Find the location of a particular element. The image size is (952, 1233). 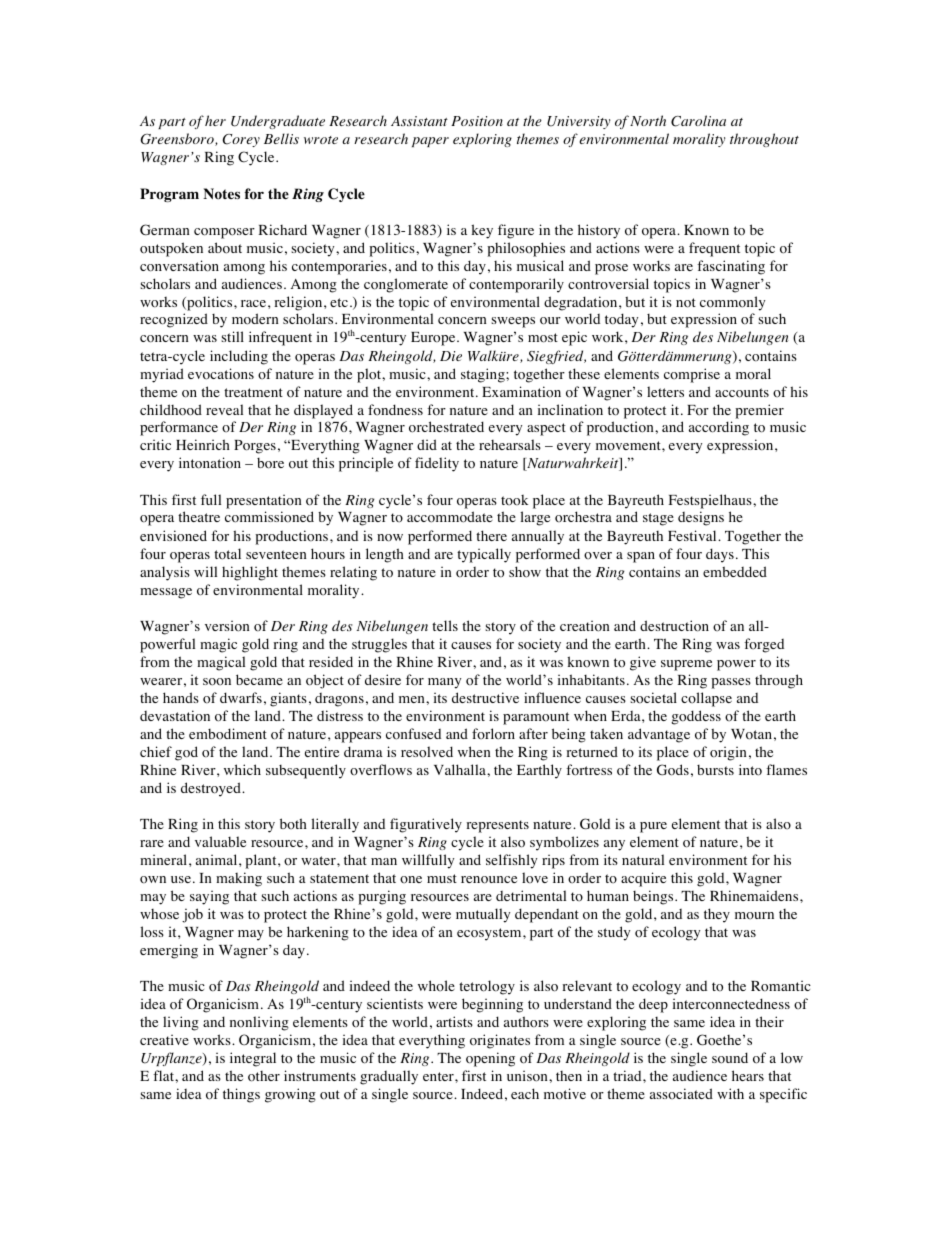

Carolina is located at coordinates (698, 121).
